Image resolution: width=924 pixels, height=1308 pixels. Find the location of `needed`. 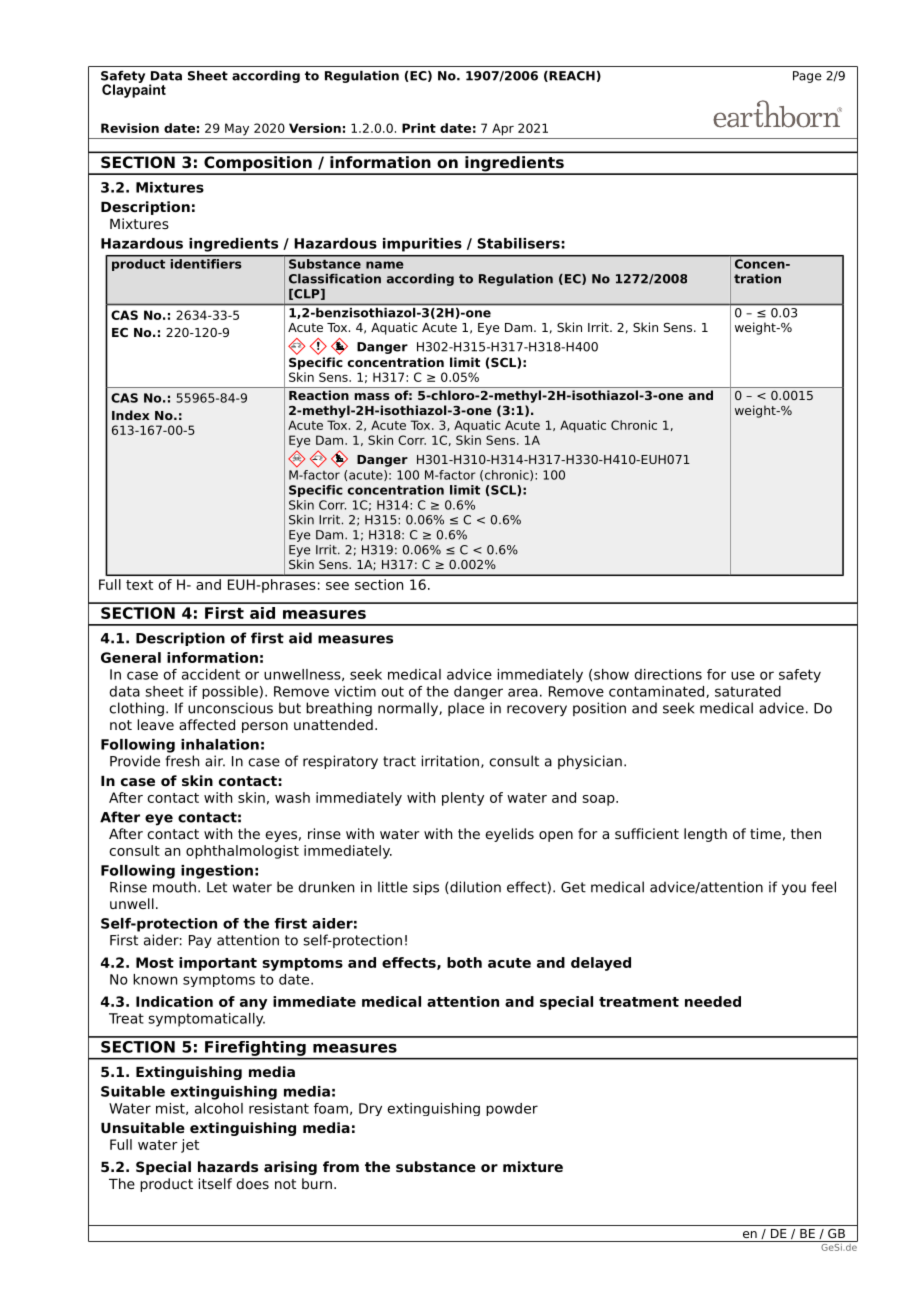

needed is located at coordinates (713, 1001).
